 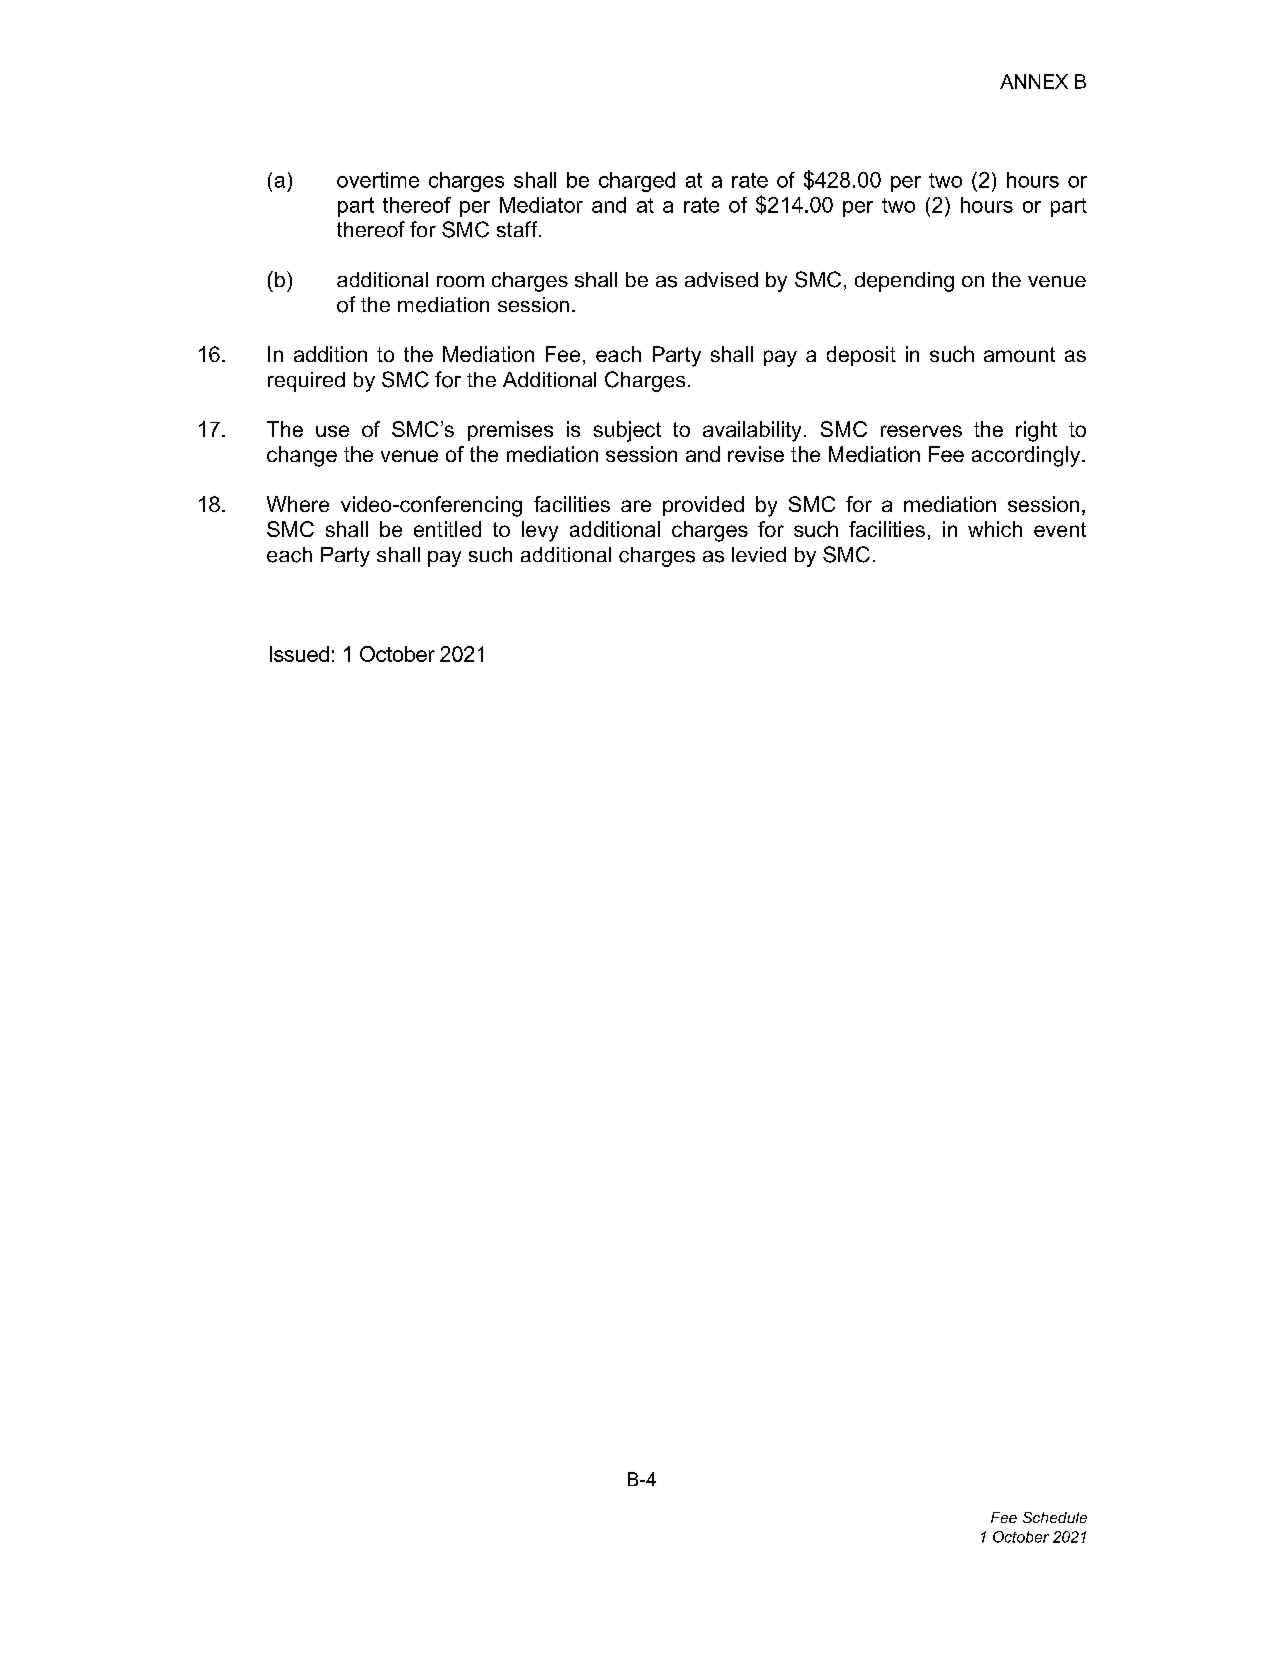 What do you see at coordinates (1055, 1517) in the screenshot?
I see `Schedule` at bounding box center [1055, 1517].
